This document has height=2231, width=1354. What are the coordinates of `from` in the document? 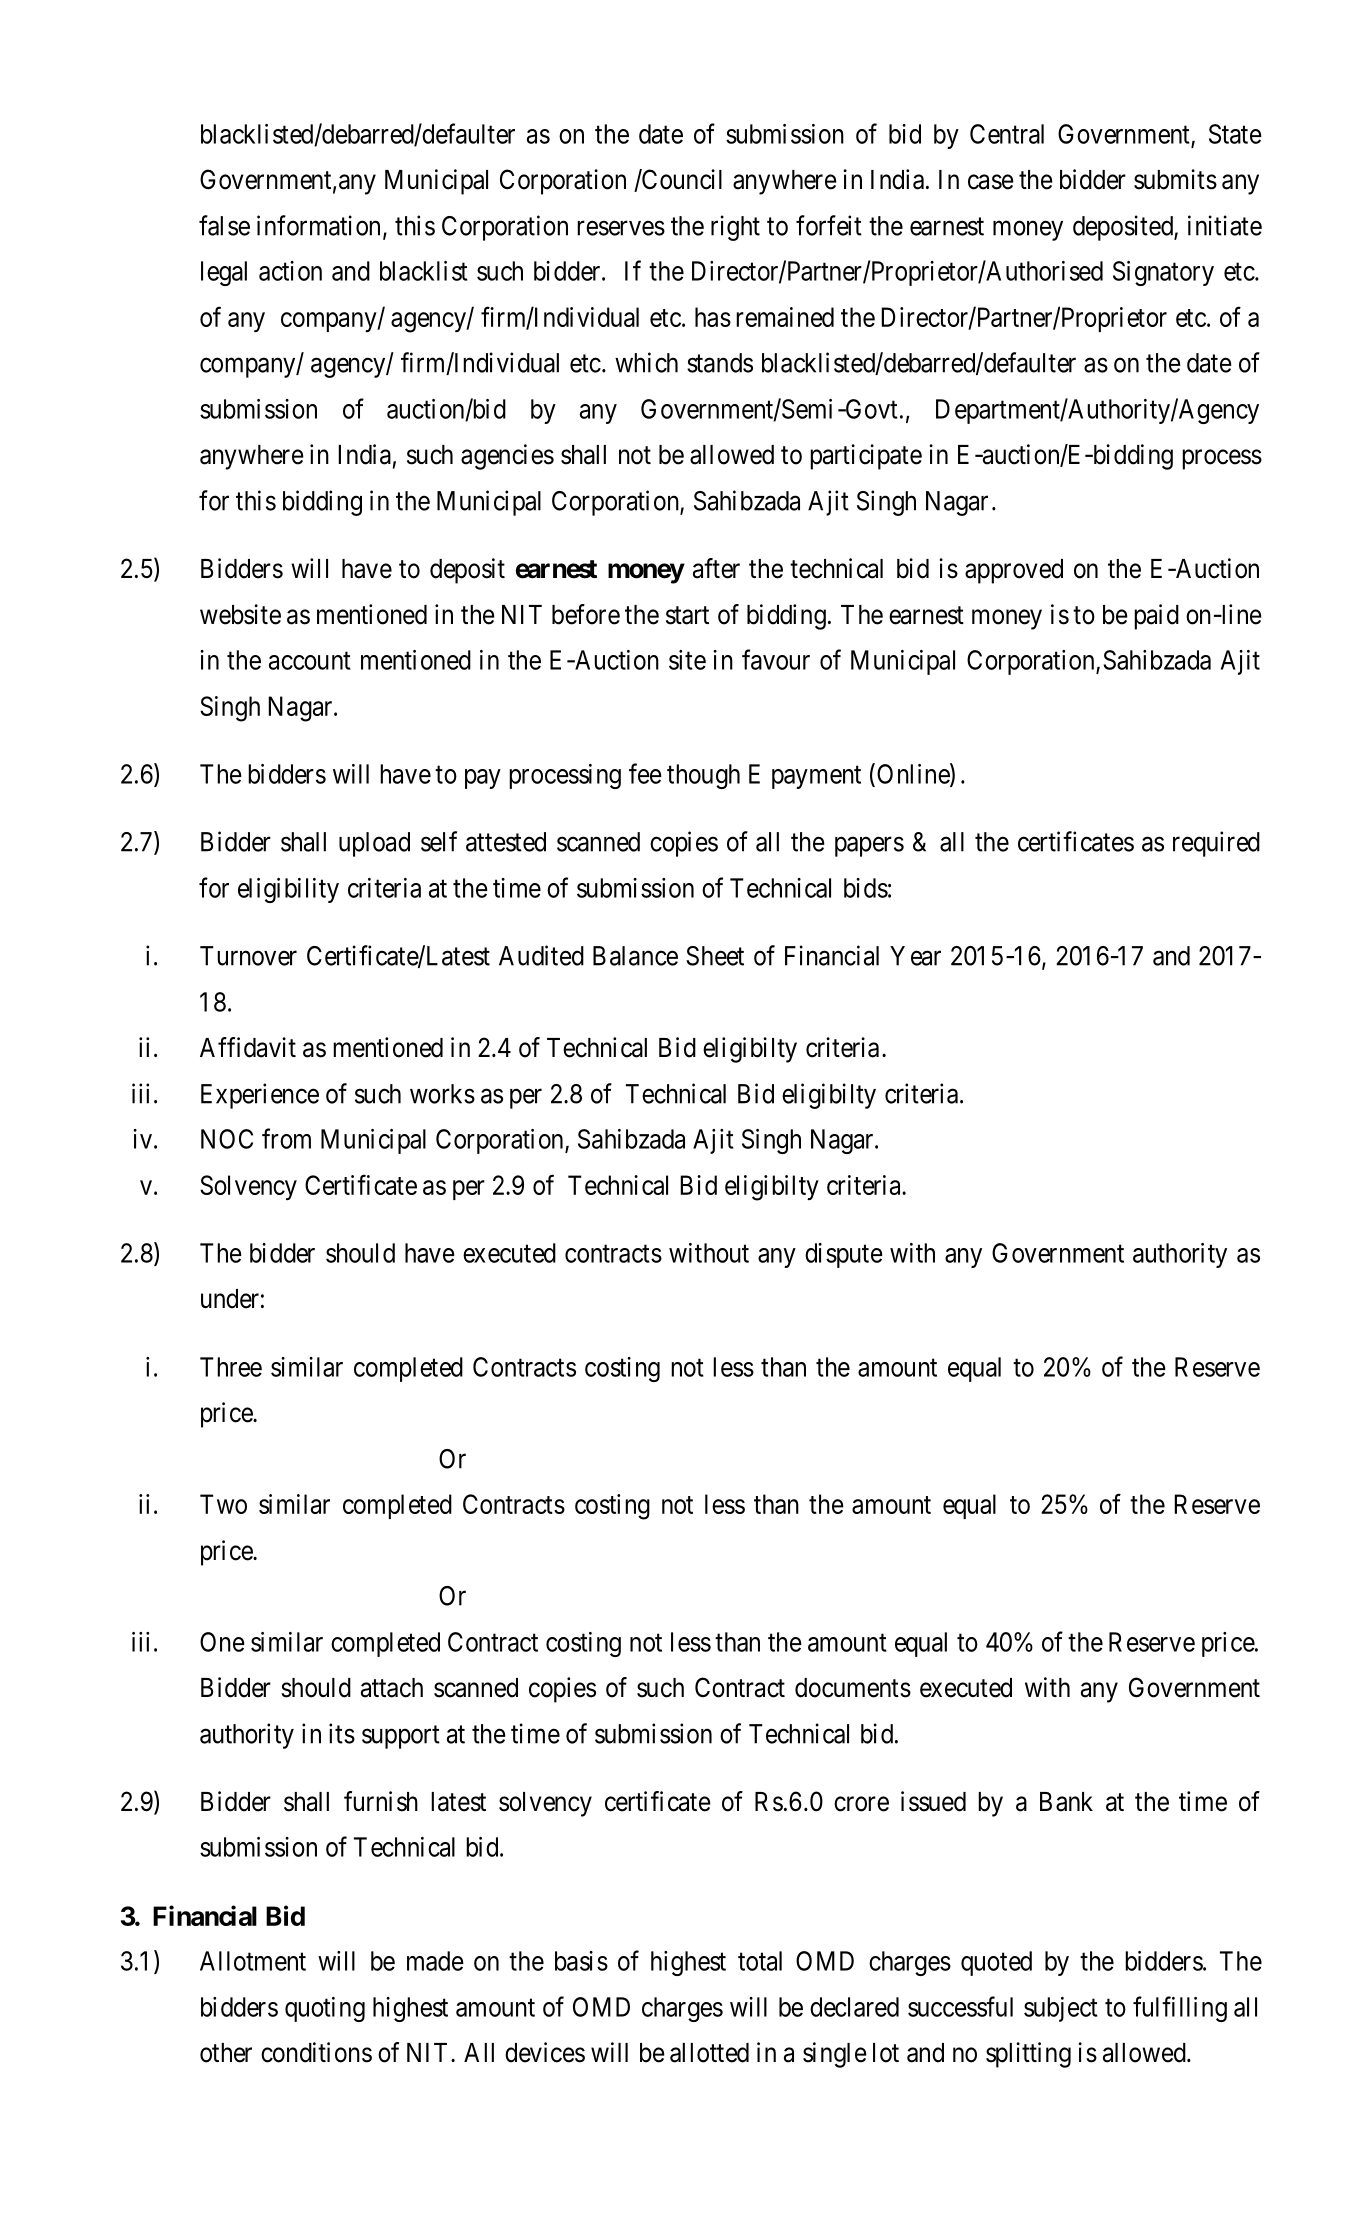 It's located at (286, 1138).
